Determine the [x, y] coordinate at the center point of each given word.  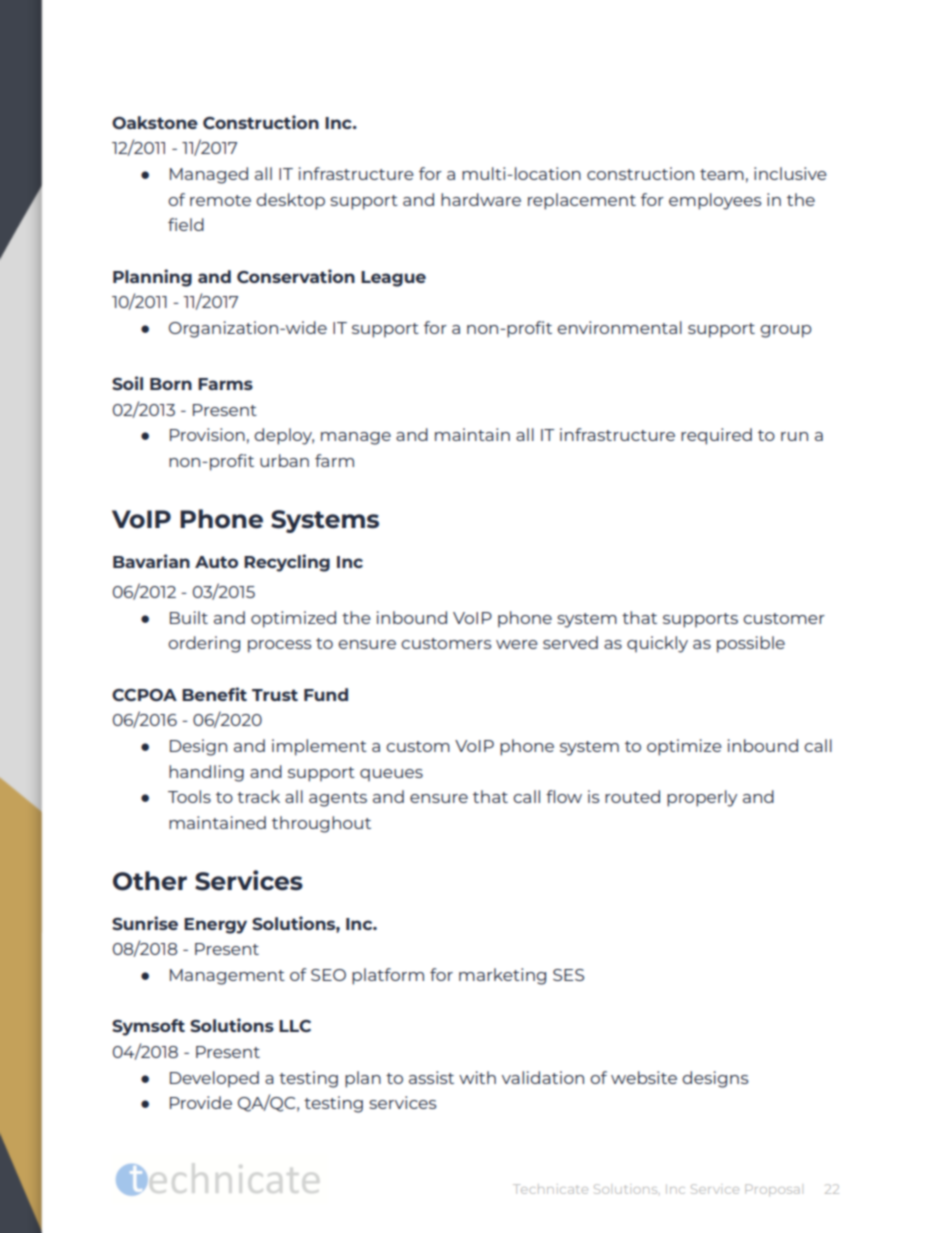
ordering [204, 644]
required [716, 436]
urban [284, 460]
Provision [207, 434]
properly [702, 798]
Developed [214, 1079]
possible [751, 644]
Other [150, 881]
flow [564, 796]
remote [220, 200]
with [477, 1077]
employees [715, 201]
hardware [481, 199]
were [517, 644]
